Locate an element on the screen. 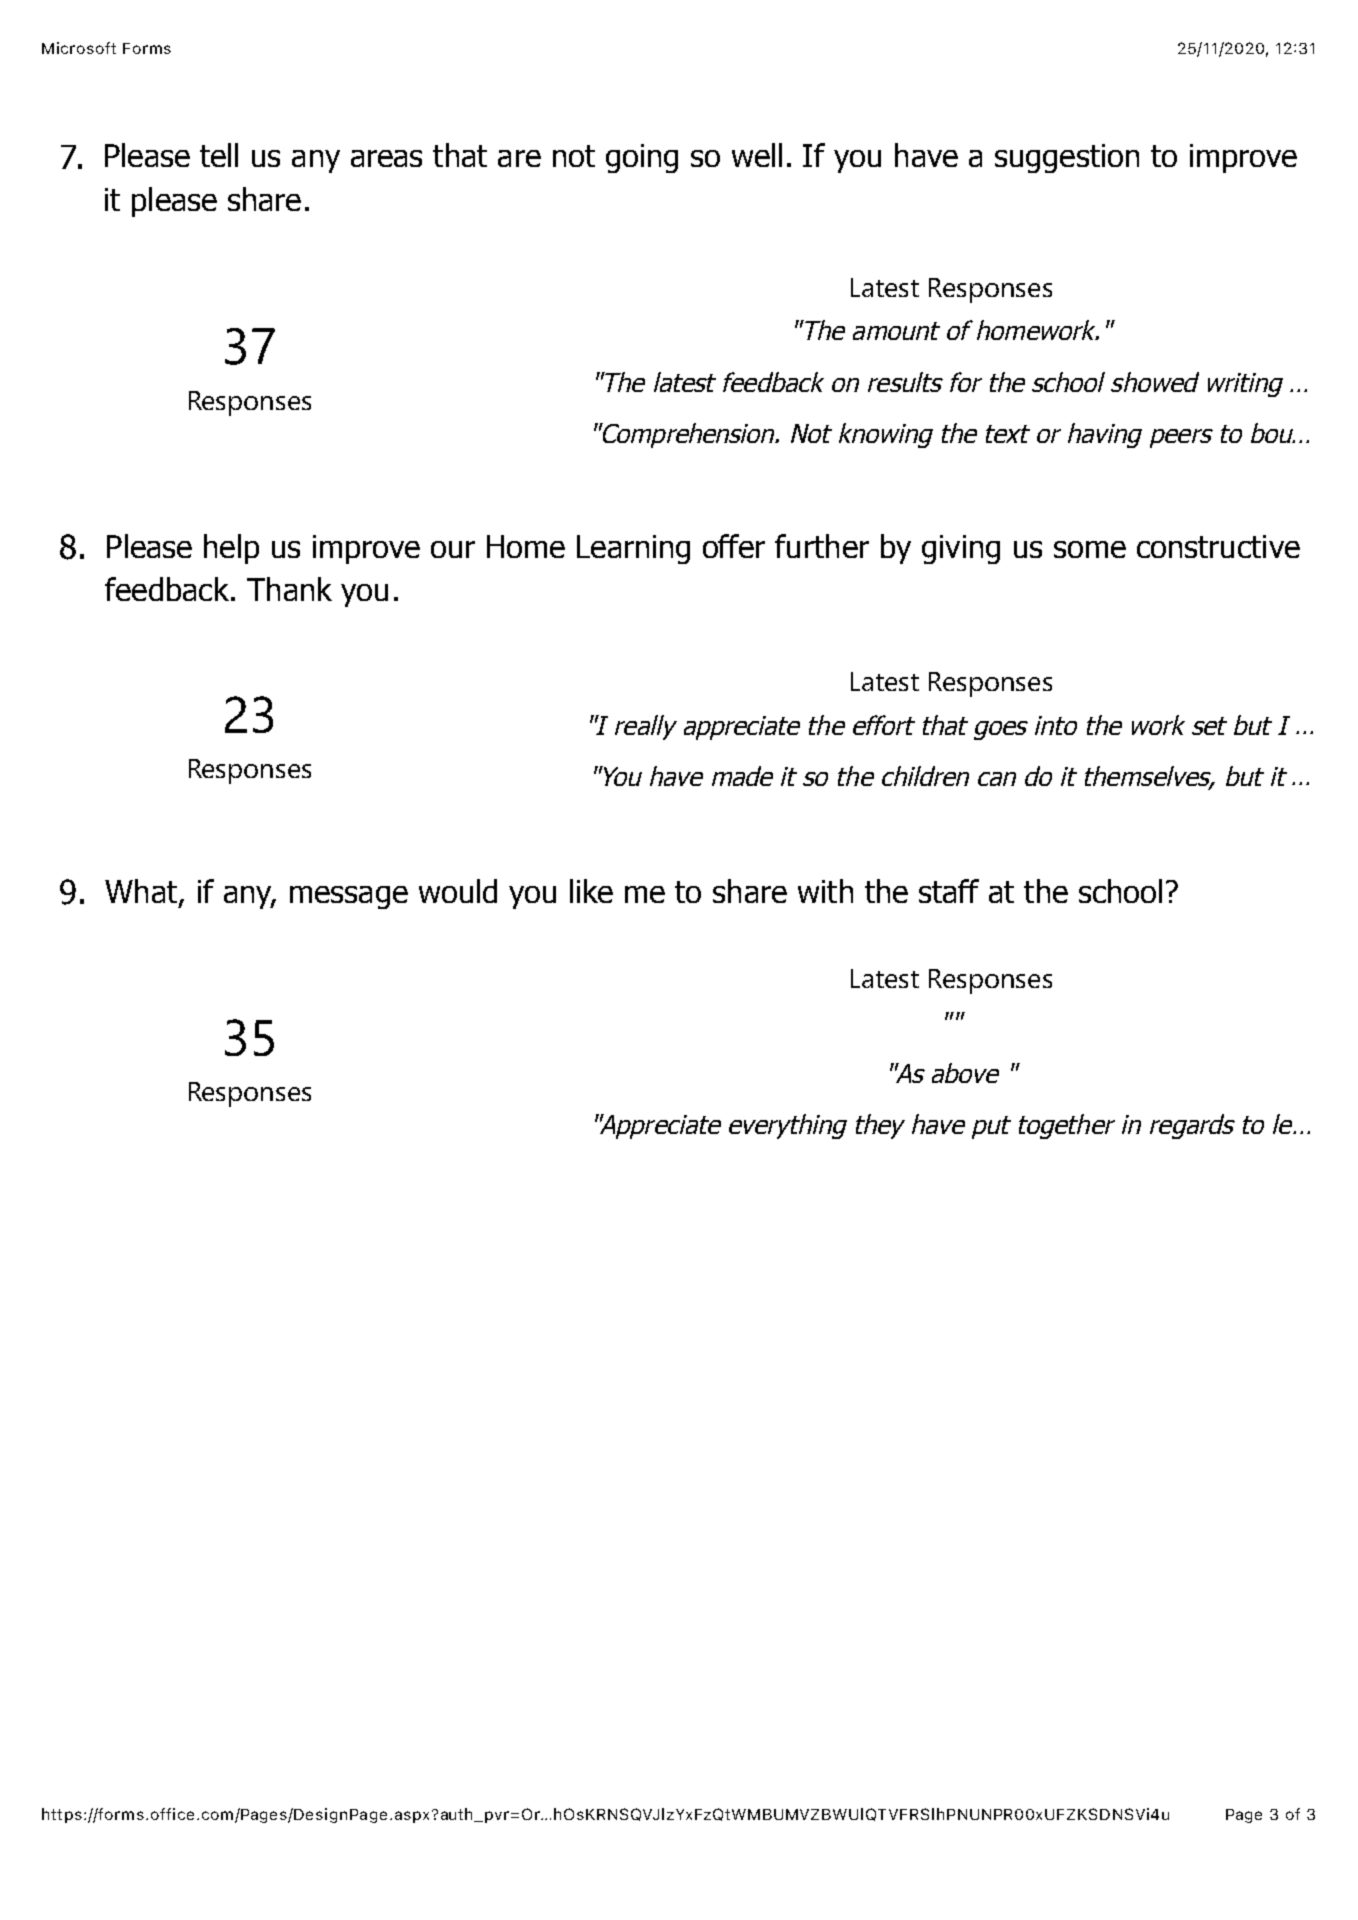  What is located at coordinates (142, 892).
